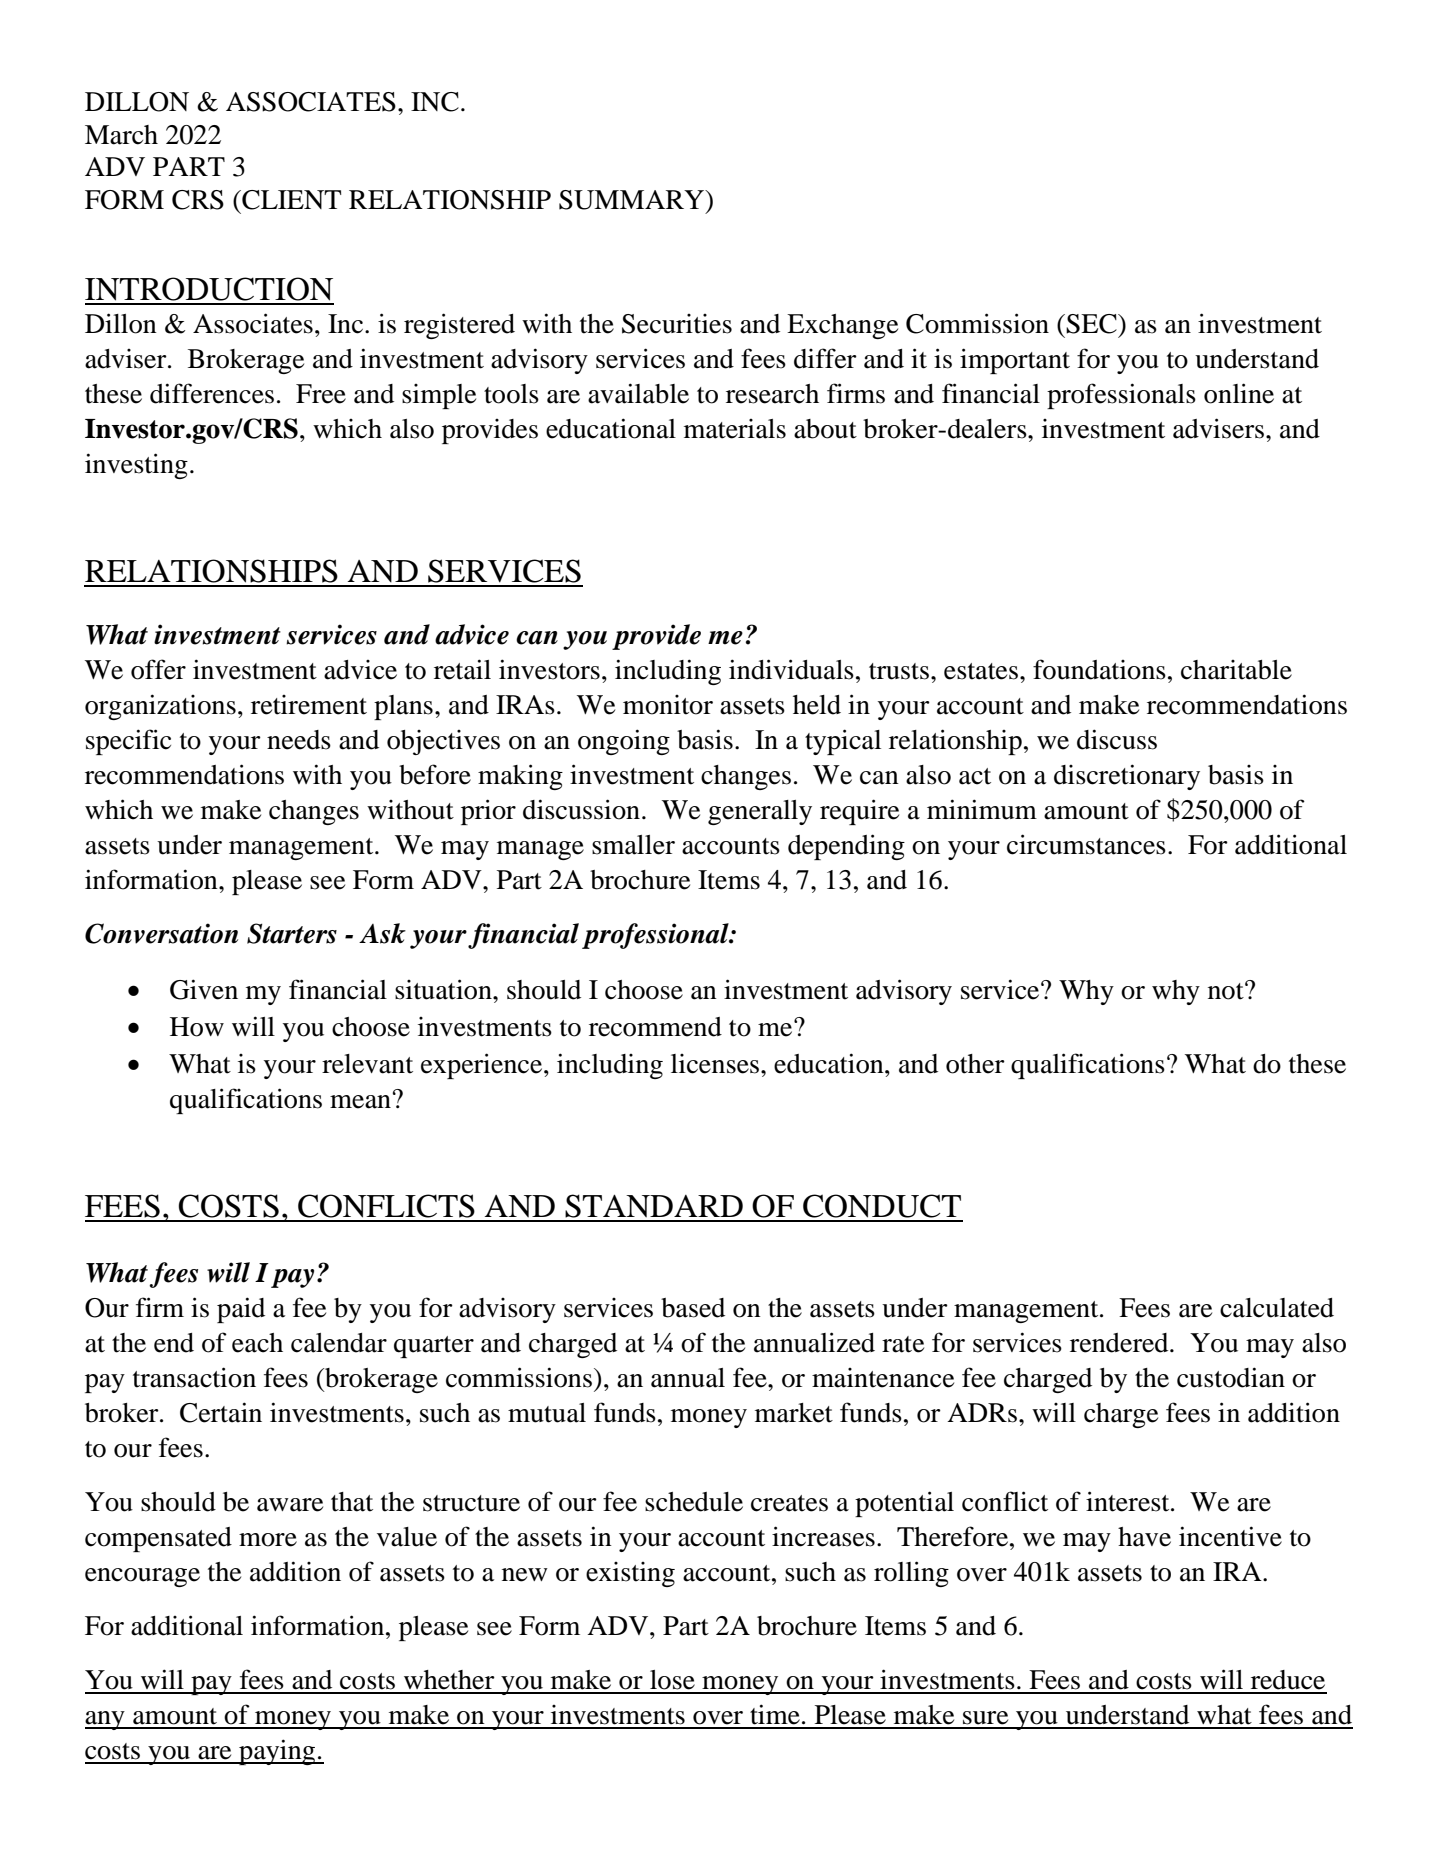  What do you see at coordinates (630, 1574) in the screenshot?
I see `existing` at bounding box center [630, 1574].
